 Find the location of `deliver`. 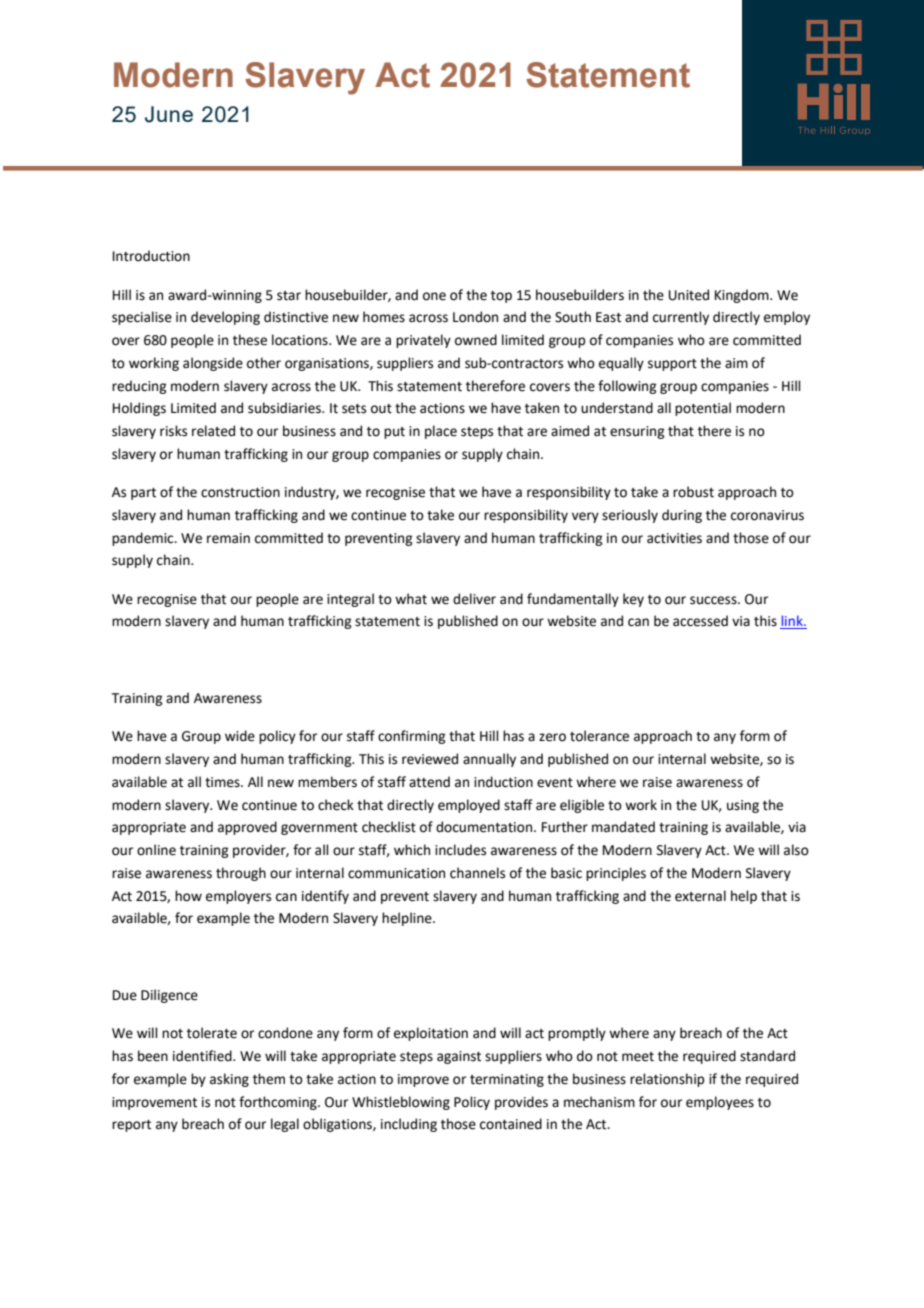

deliver is located at coordinates (474, 599).
